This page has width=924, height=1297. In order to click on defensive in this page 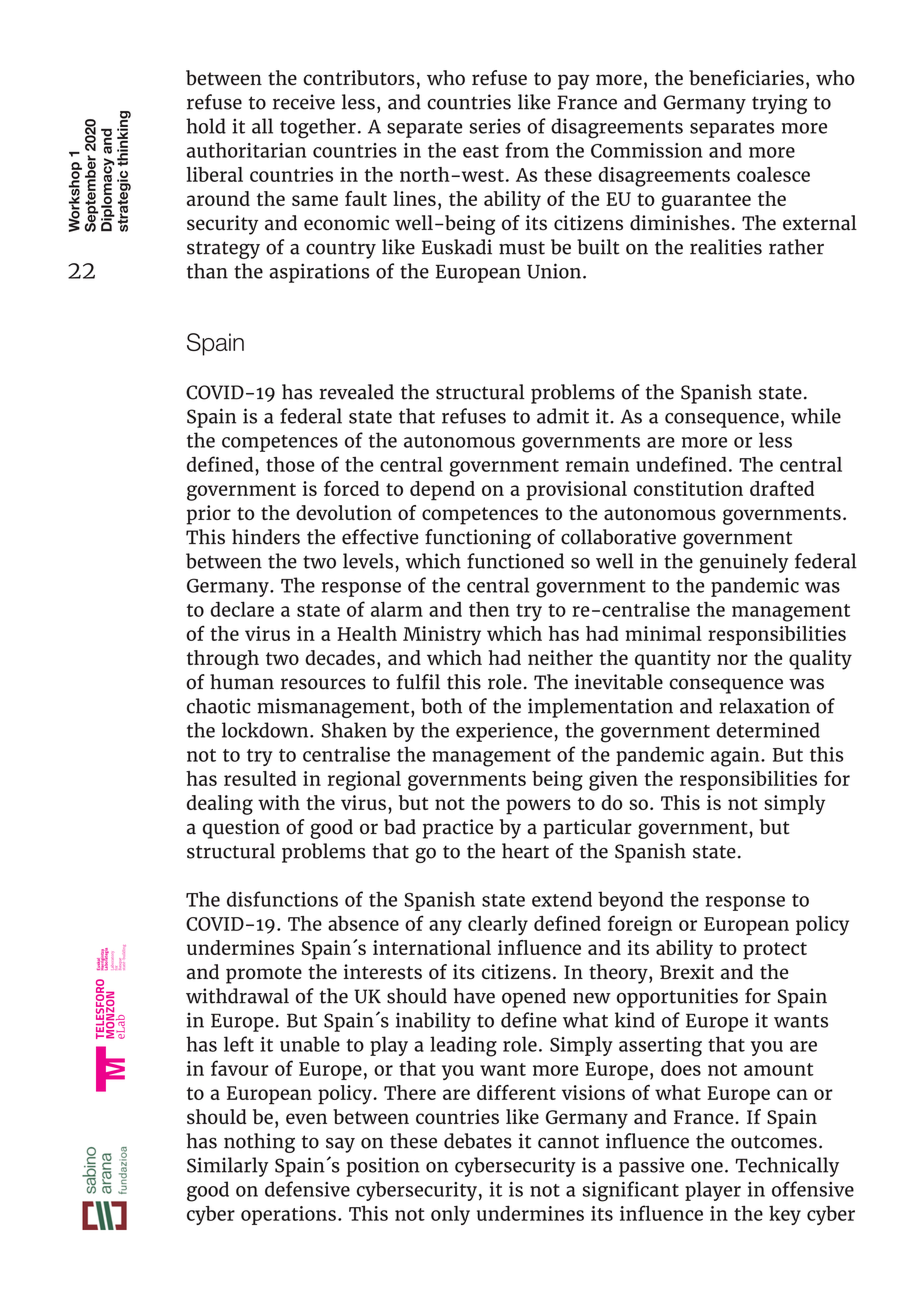, I will do `click(307, 1189)`.
